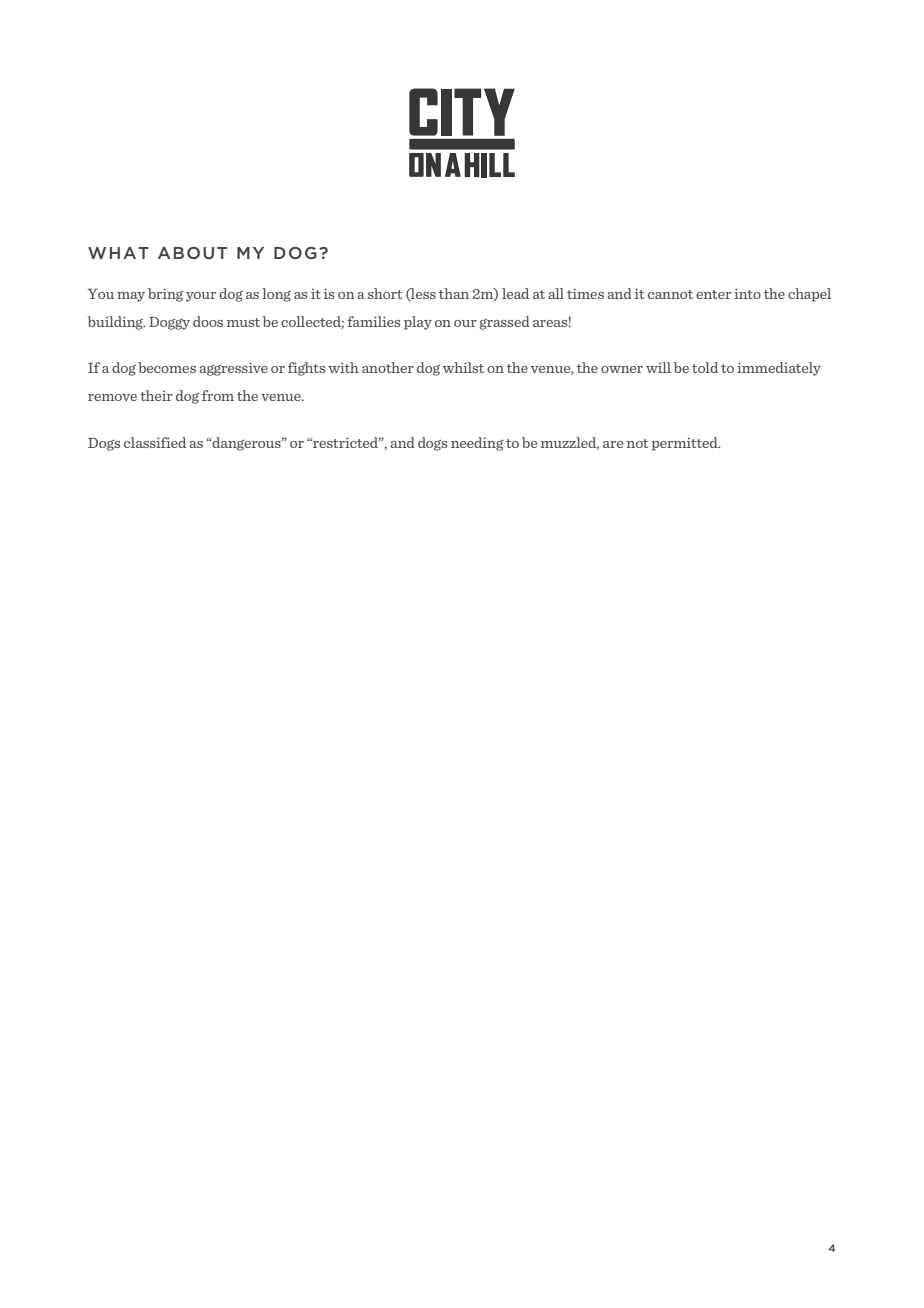  What do you see at coordinates (385, 293) in the document?
I see `short` at bounding box center [385, 293].
